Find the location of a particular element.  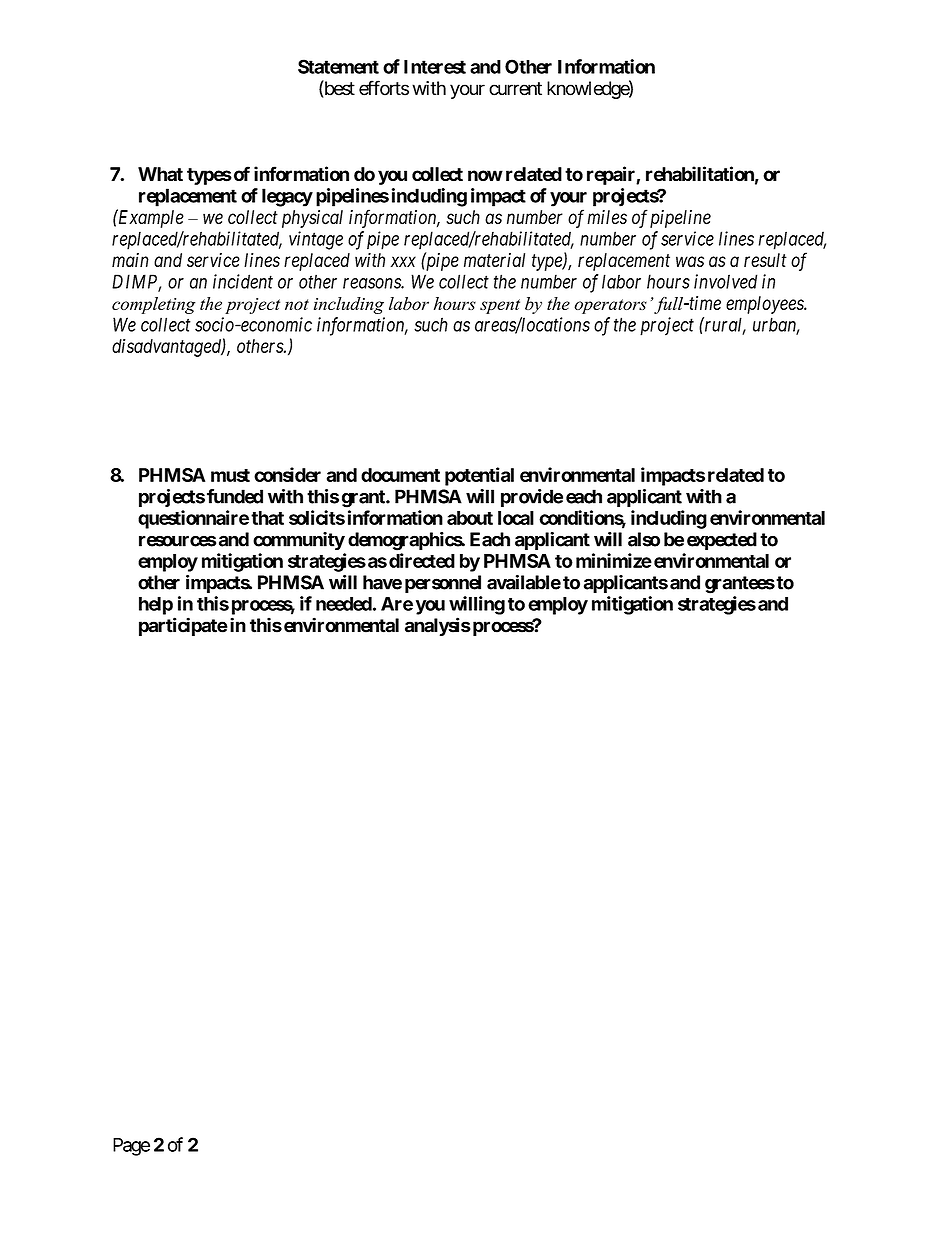

operators is located at coordinates (610, 306).
